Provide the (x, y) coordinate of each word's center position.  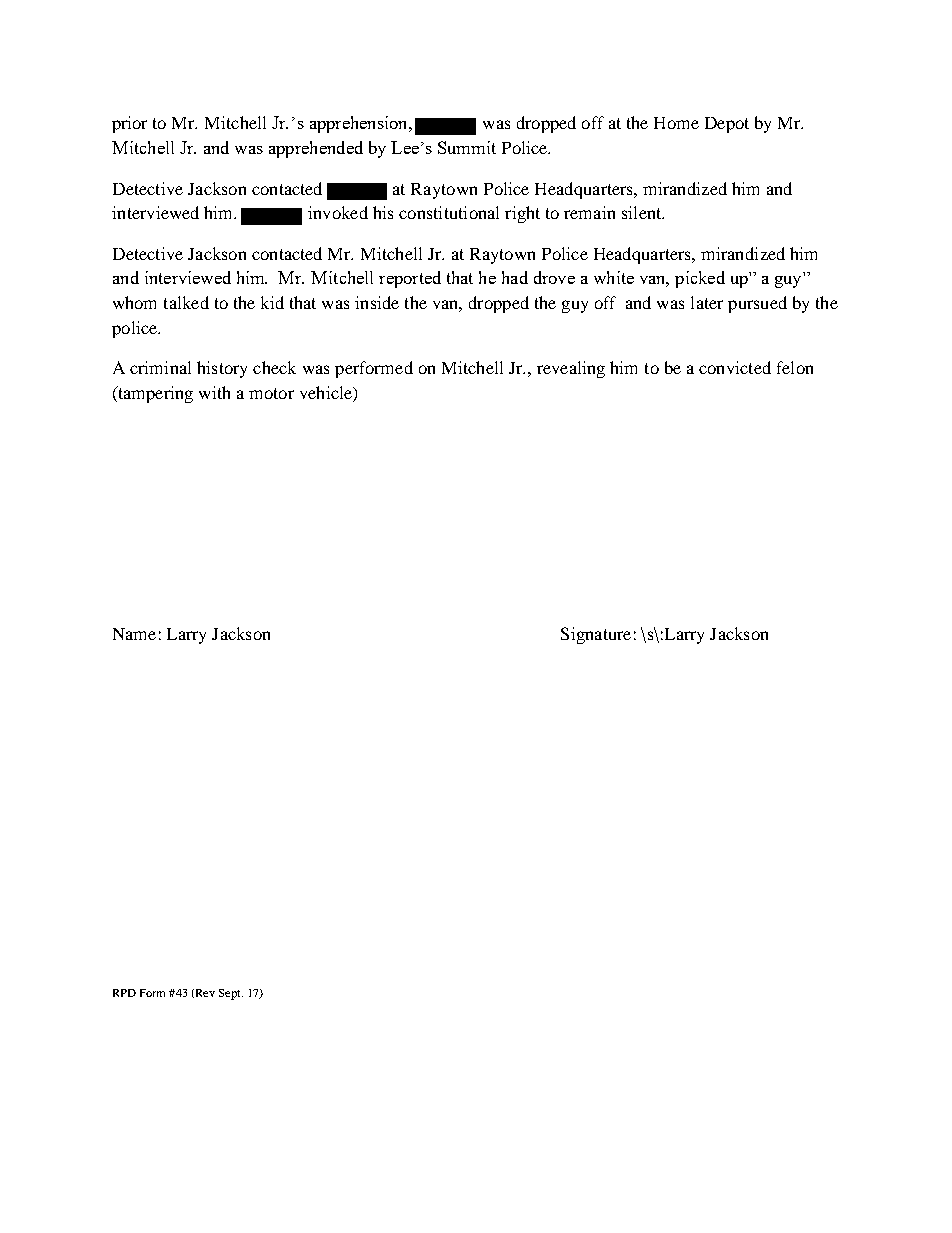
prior (129, 124)
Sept (231, 994)
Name (134, 634)
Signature (596, 635)
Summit (467, 147)
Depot (727, 125)
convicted (735, 367)
